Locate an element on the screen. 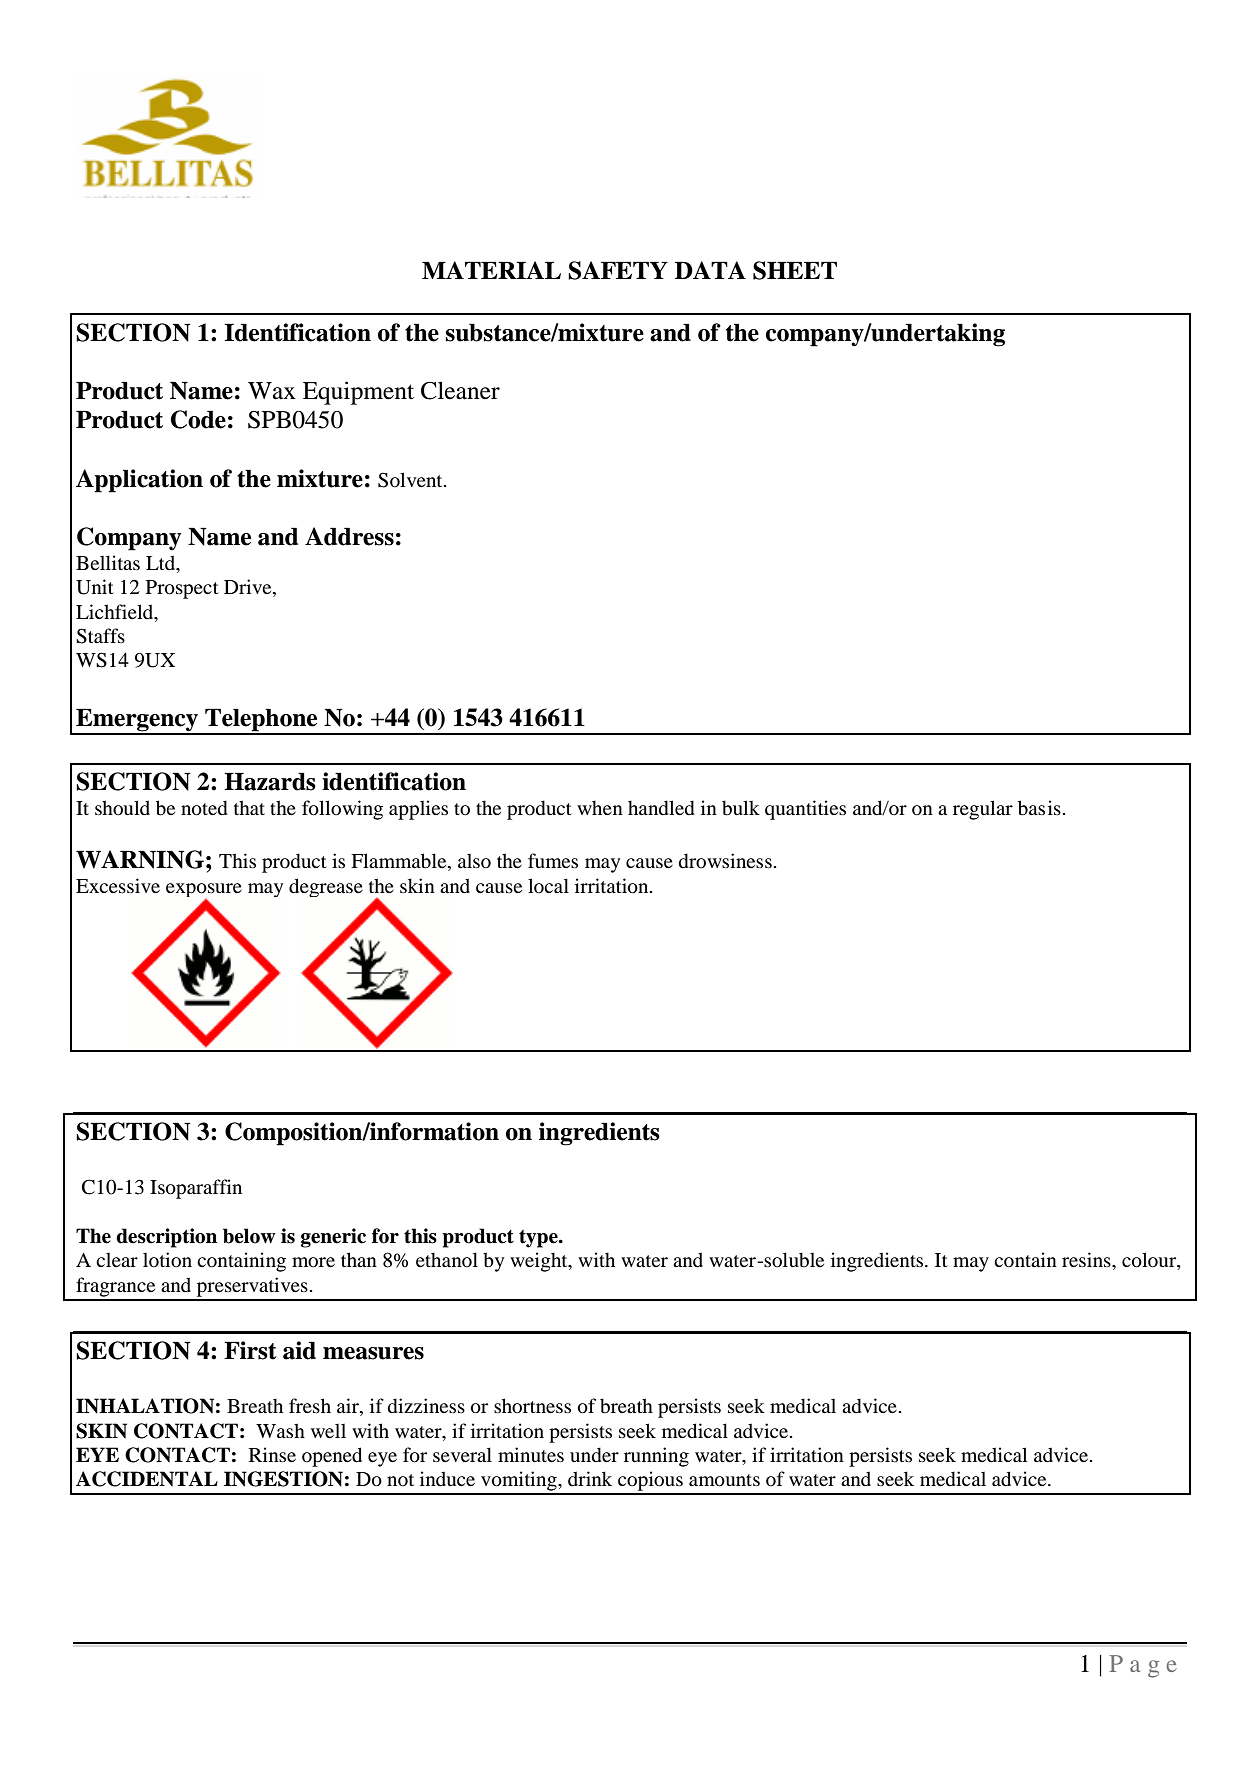  Rinse is located at coordinates (272, 1454).
